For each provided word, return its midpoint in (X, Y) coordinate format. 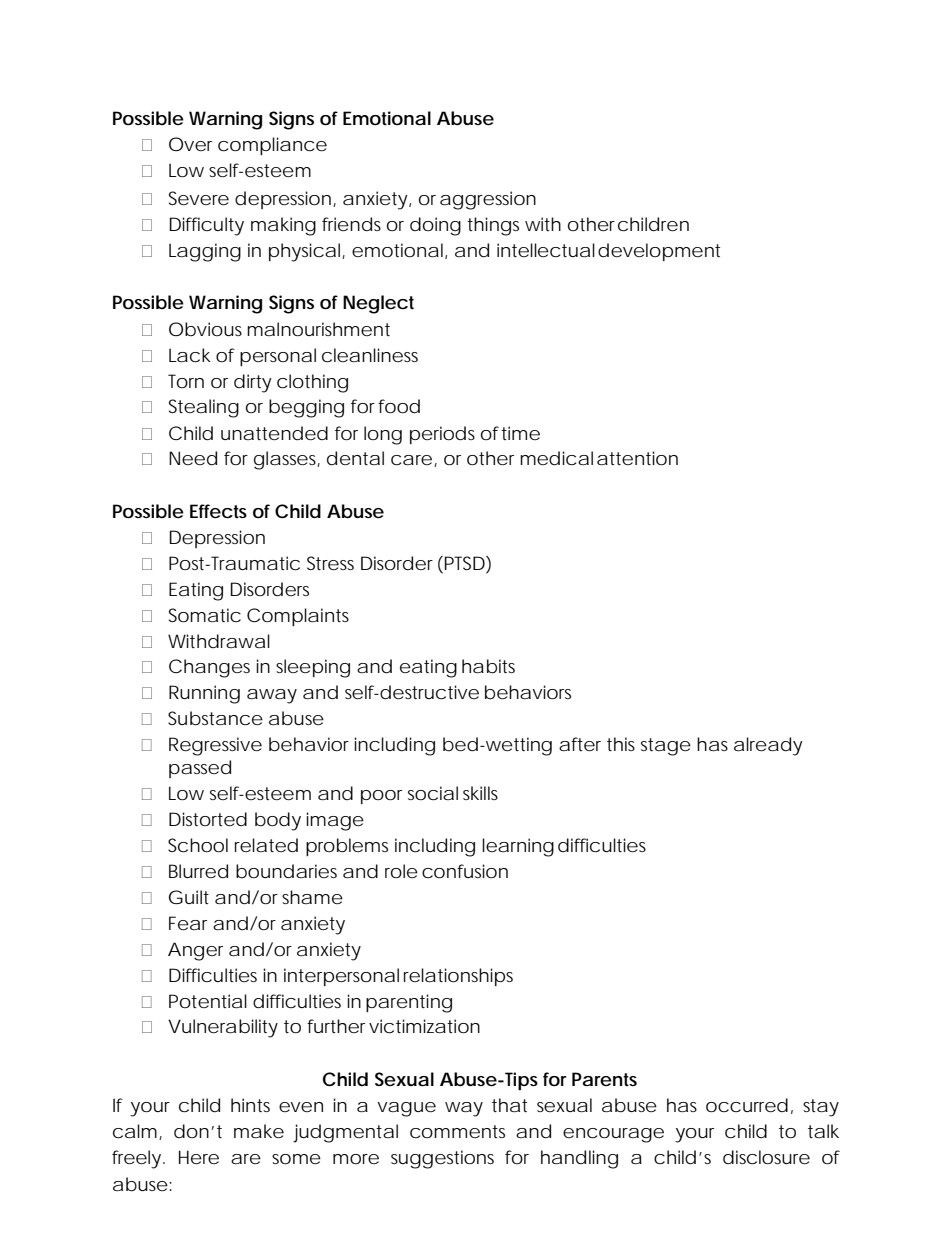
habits (488, 666)
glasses (285, 460)
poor (381, 797)
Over (190, 144)
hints (250, 1105)
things (493, 226)
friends (351, 224)
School (198, 845)
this (621, 744)
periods (442, 435)
